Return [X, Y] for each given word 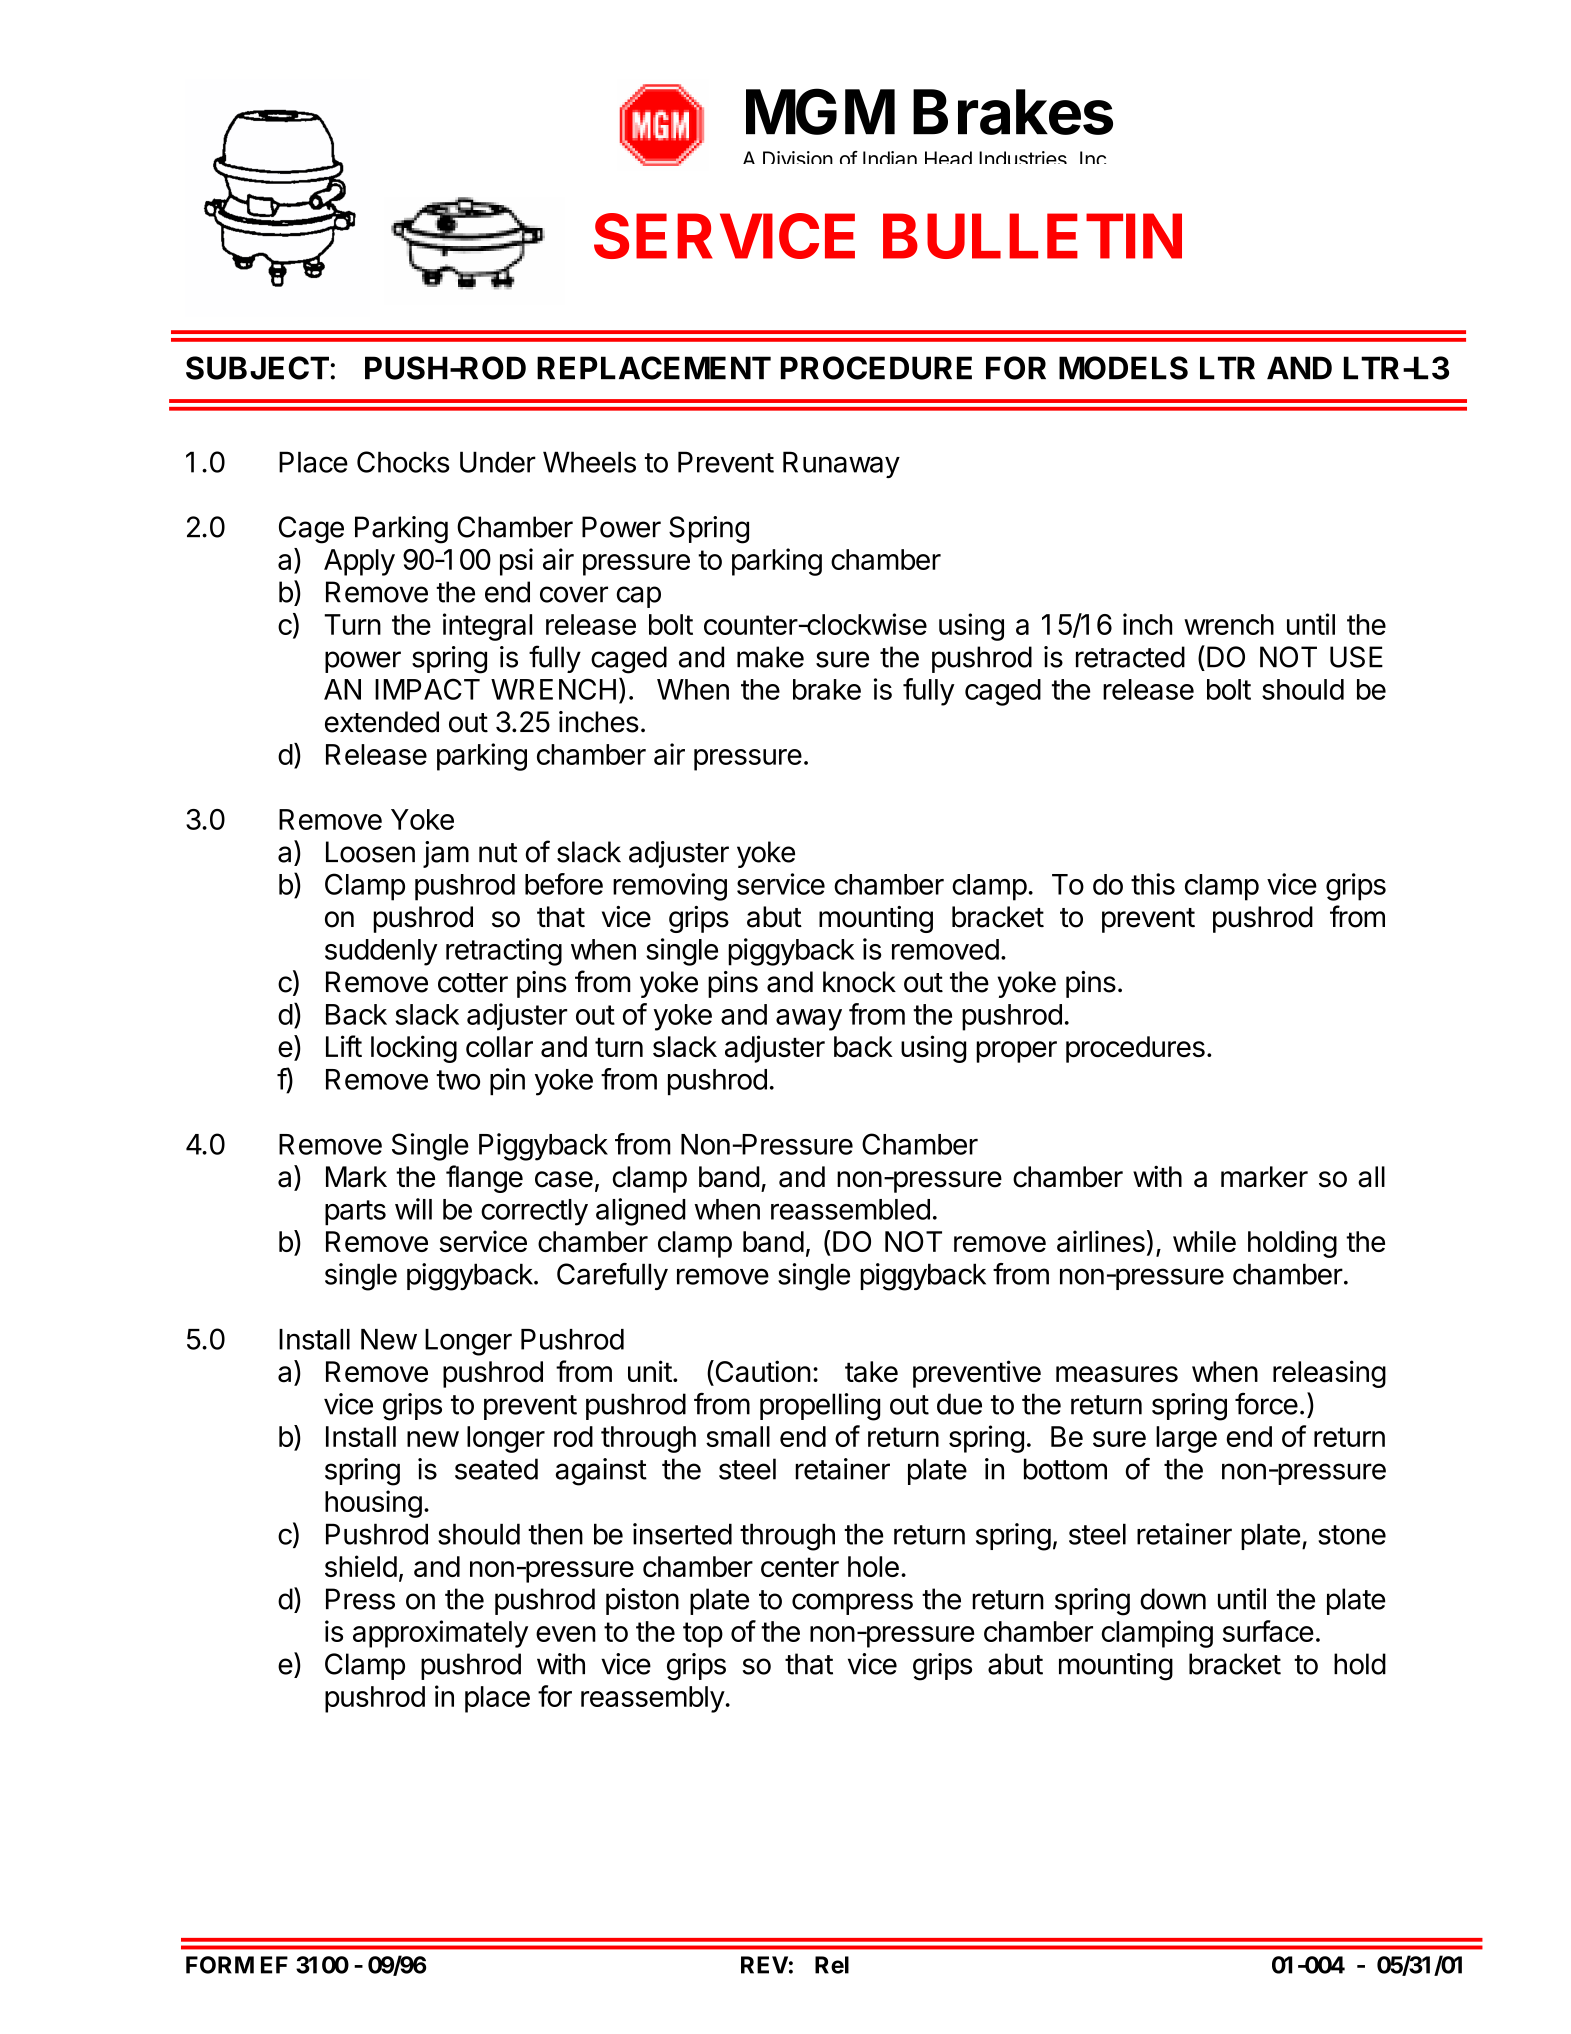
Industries [1023, 157]
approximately [440, 1634]
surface [1268, 1631]
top [703, 1635]
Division [798, 157]
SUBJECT [257, 368]
